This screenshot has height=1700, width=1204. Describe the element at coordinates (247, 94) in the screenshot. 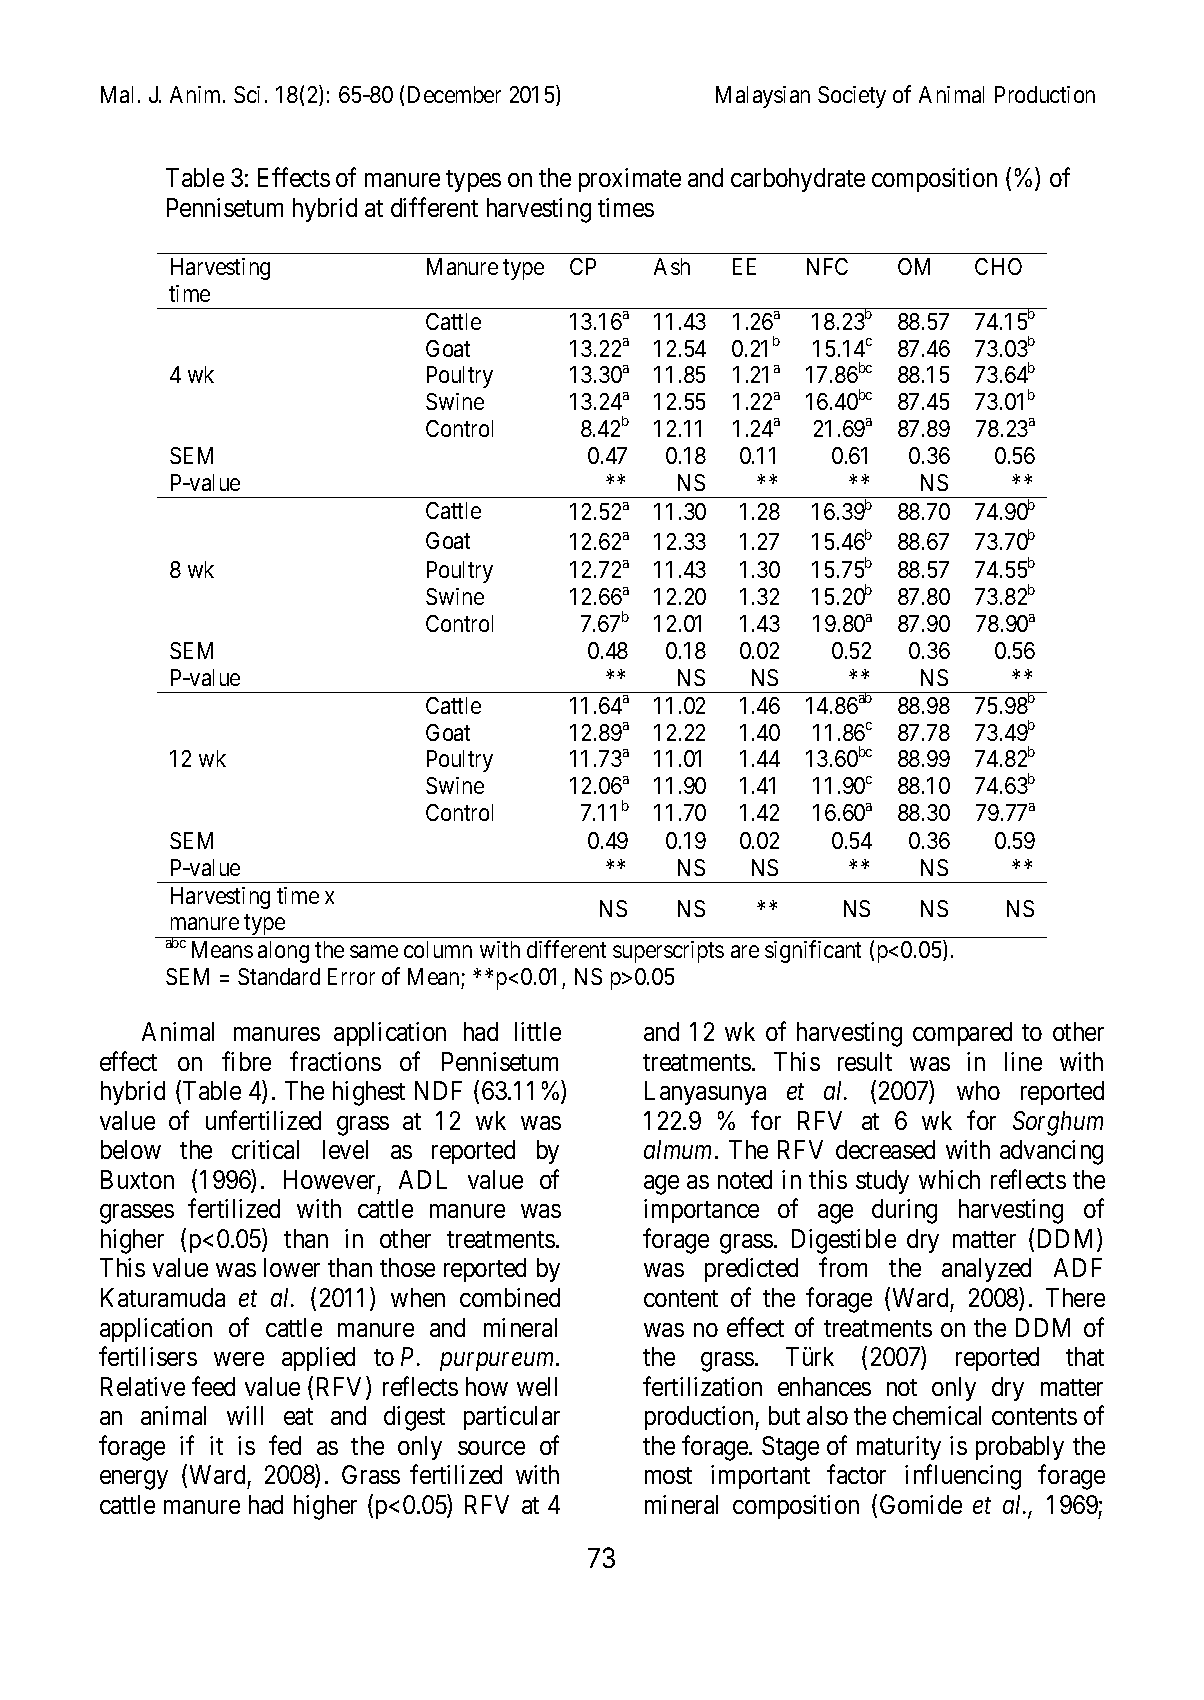

I see `Sci` at that location.
